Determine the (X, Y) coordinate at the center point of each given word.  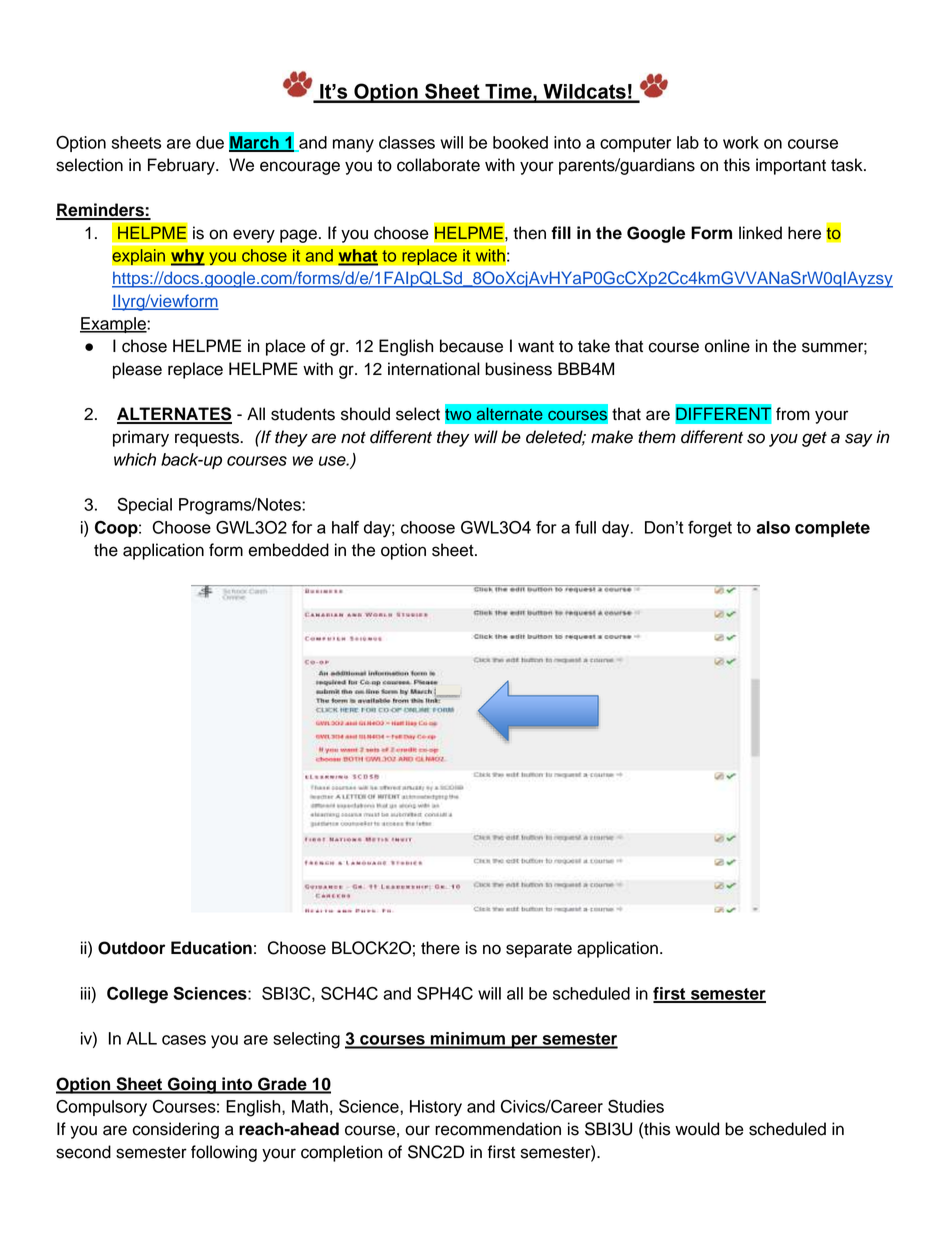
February (182, 166)
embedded (288, 550)
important (791, 166)
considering (175, 1130)
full (585, 527)
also (773, 527)
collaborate (438, 165)
